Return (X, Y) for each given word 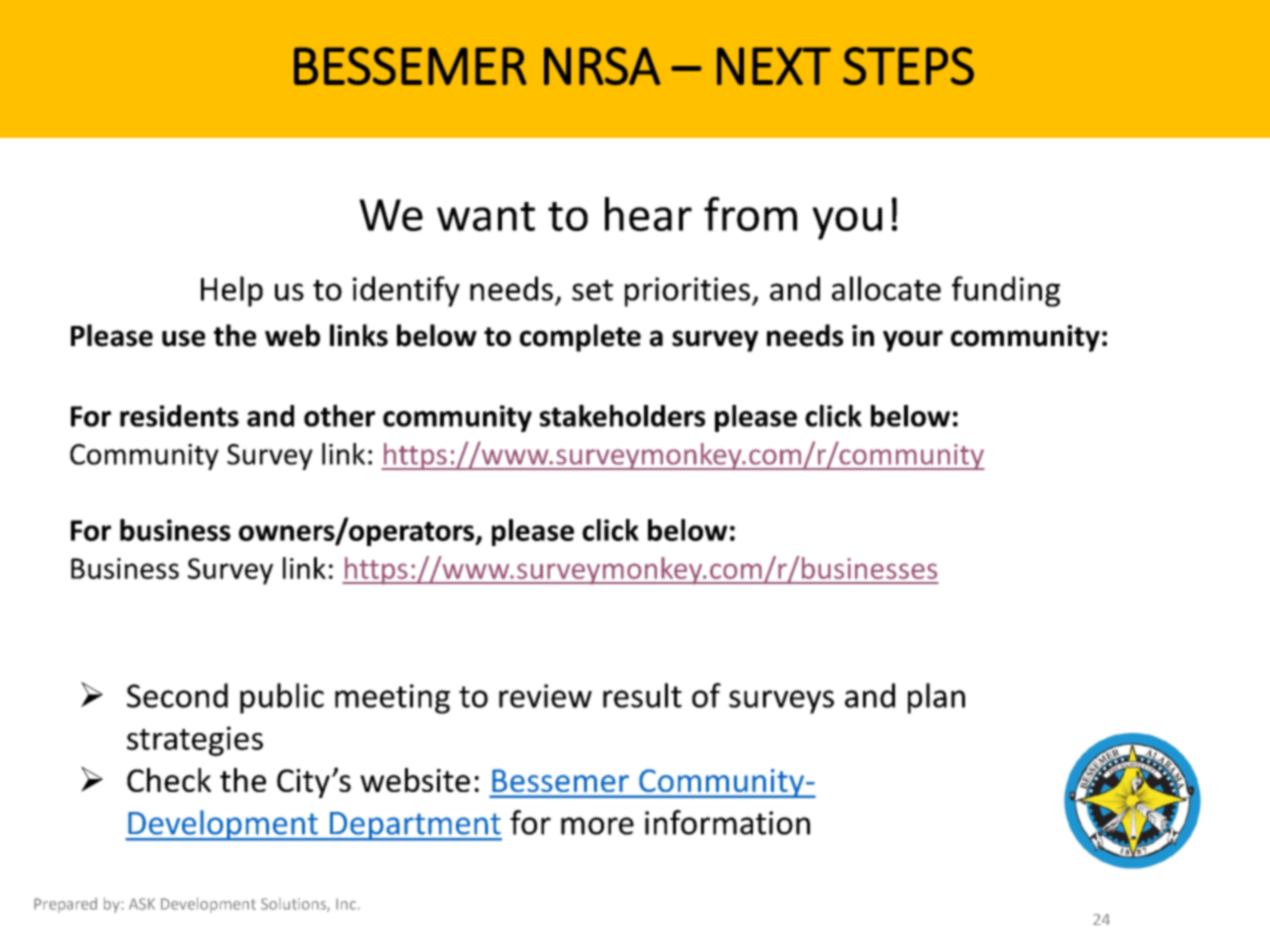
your (913, 341)
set (592, 290)
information (727, 822)
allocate (886, 288)
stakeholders (622, 415)
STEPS (908, 66)
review (545, 696)
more (597, 826)
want (486, 216)
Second (177, 695)
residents (179, 416)
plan (936, 698)
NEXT (774, 66)
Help (232, 291)
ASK (142, 904)
